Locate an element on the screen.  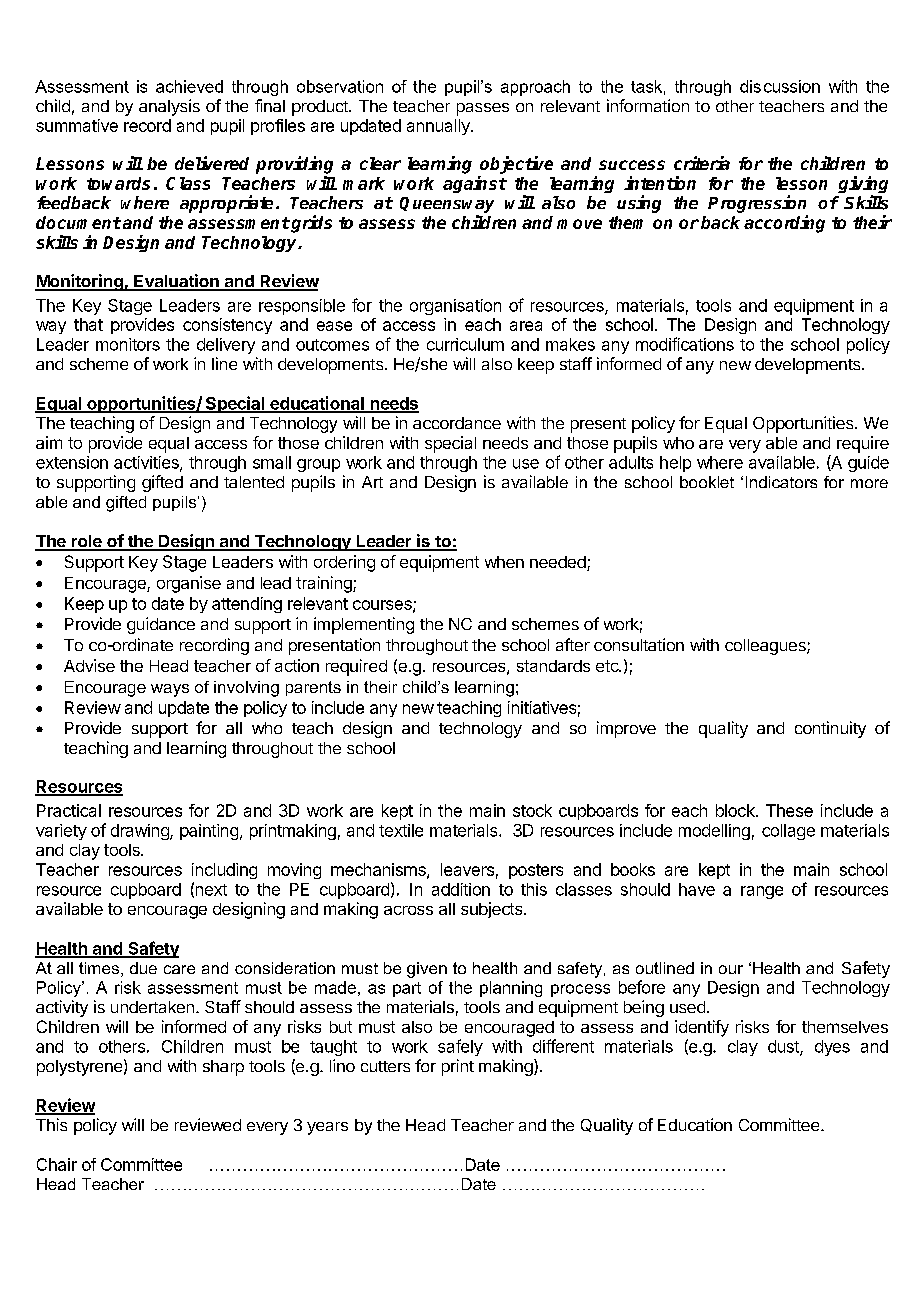
annually is located at coordinates (439, 127).
